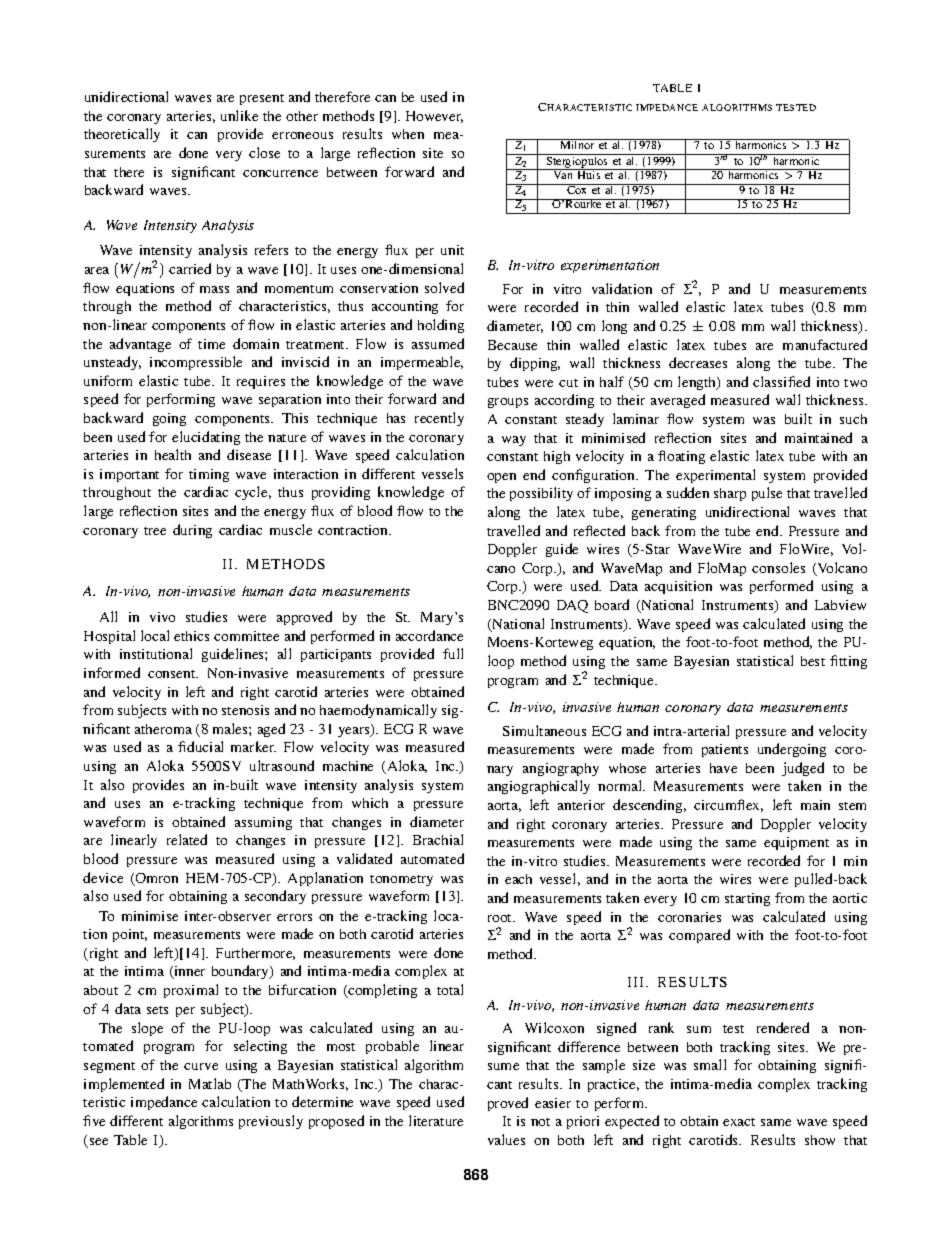  Describe the element at coordinates (825, 344) in the screenshot. I see `manufactured` at that location.
